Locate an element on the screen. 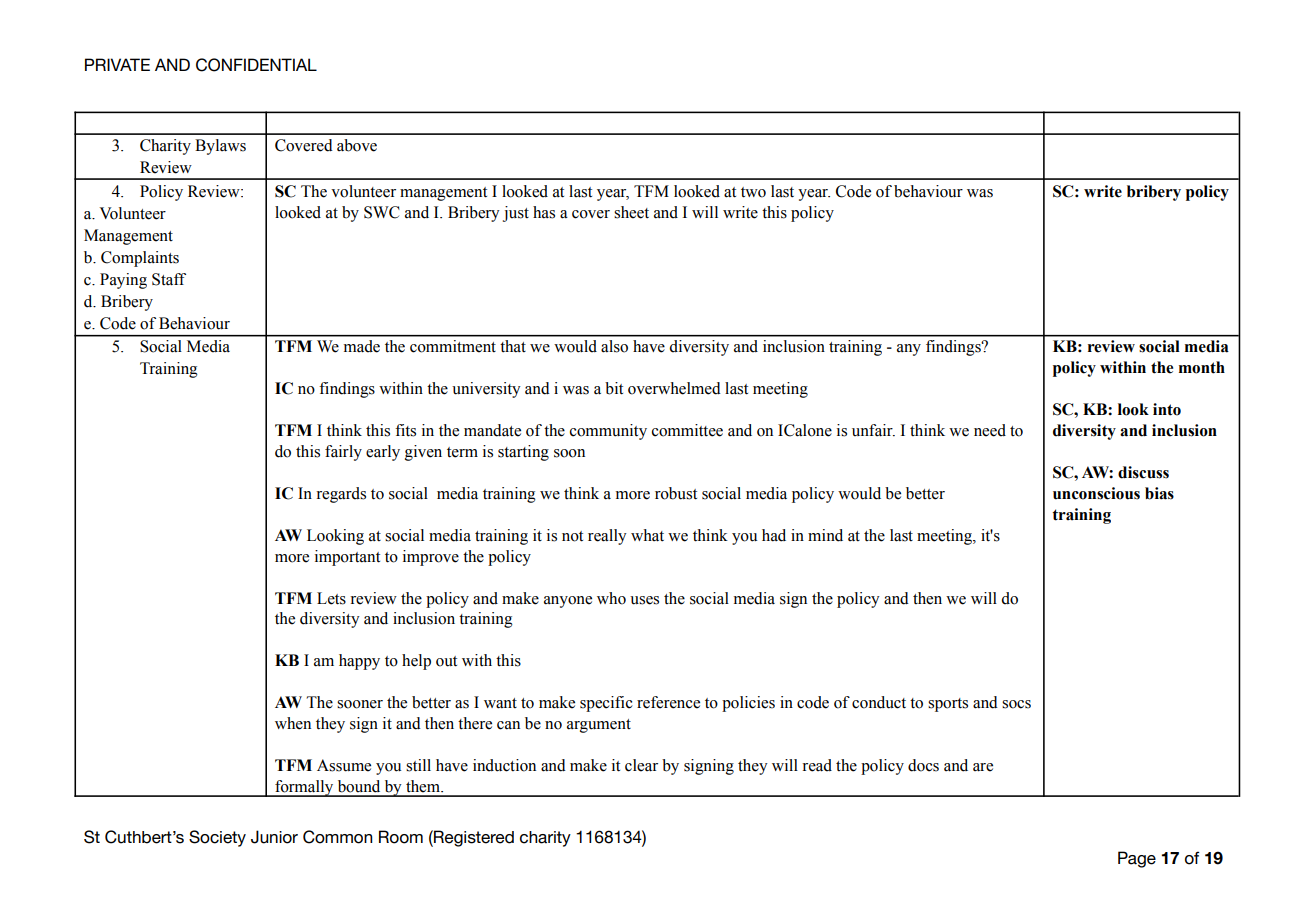  Junior is located at coordinates (274, 837).
